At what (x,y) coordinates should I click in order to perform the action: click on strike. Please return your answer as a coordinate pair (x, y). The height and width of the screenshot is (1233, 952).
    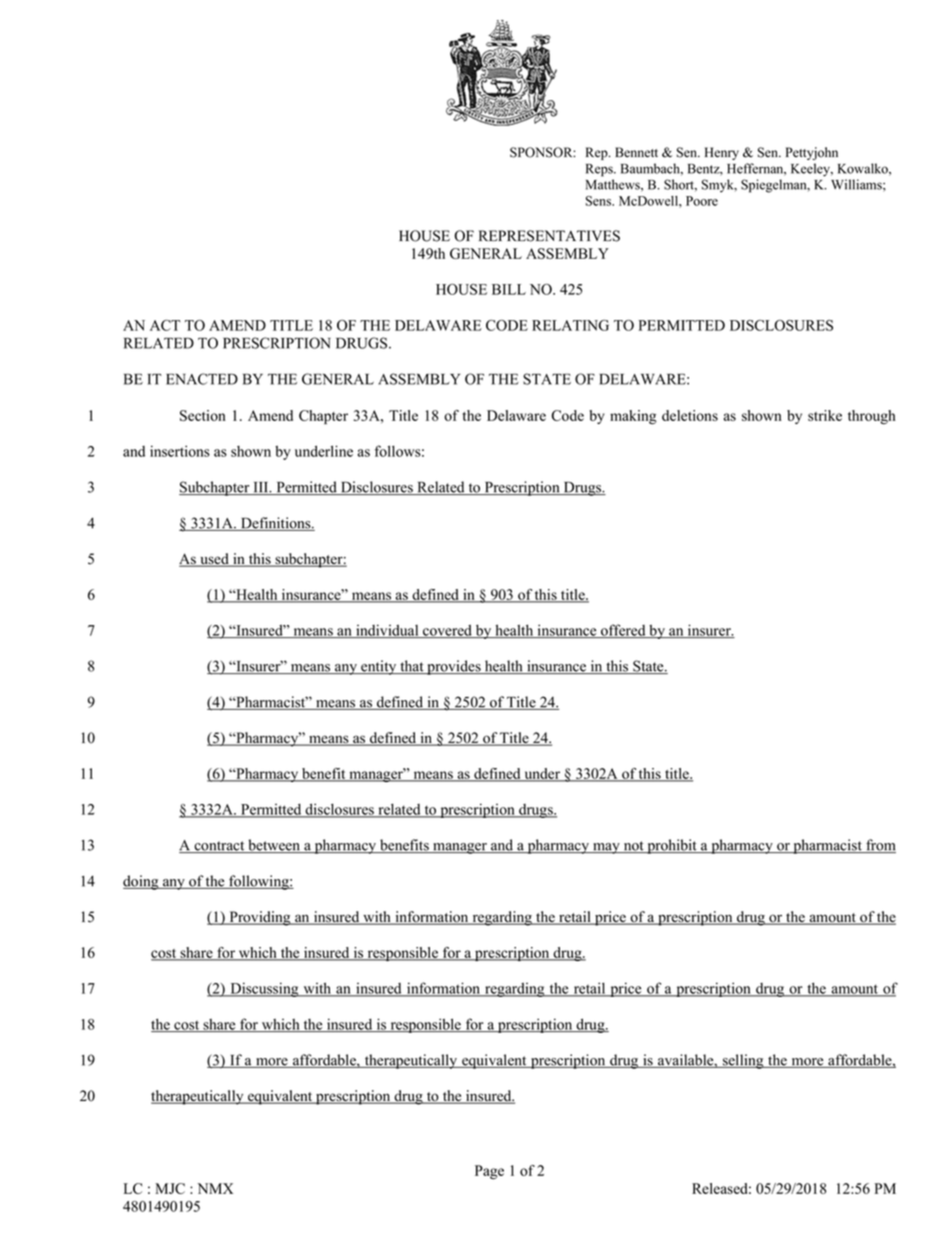
    Looking at the image, I should click on (825, 415).
